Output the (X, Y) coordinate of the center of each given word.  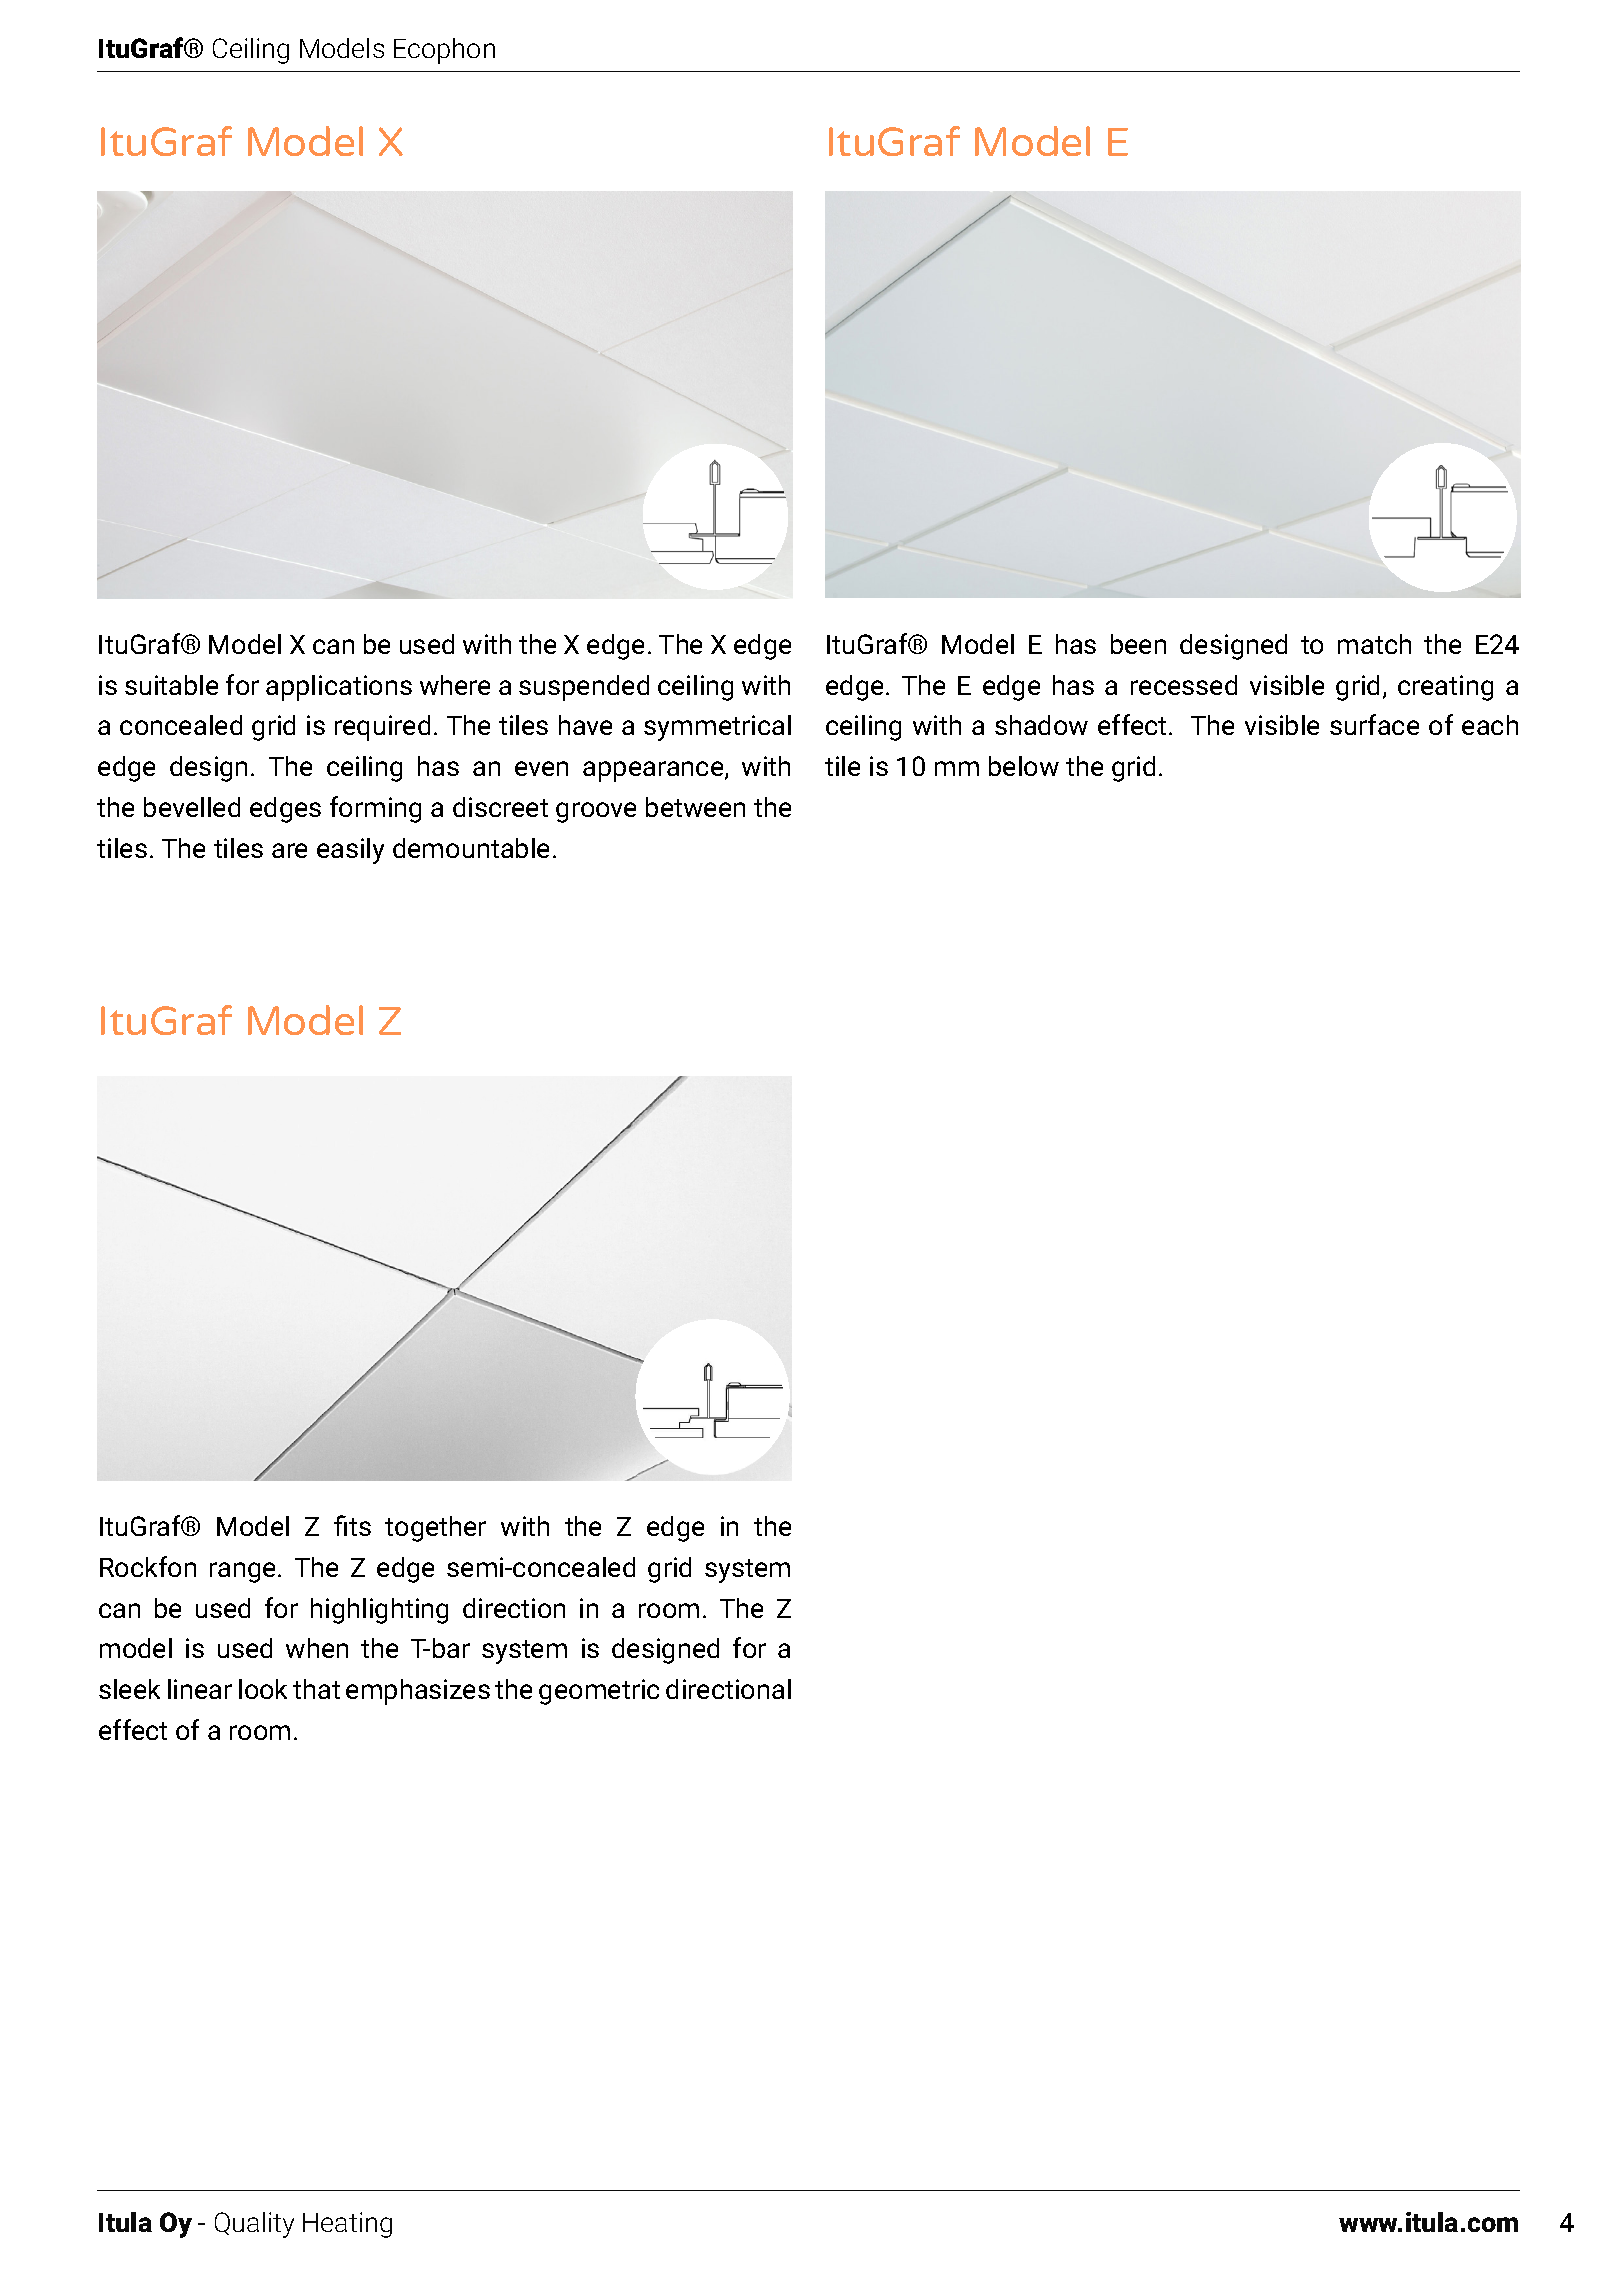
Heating (347, 2225)
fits (352, 1525)
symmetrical (717, 728)
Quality (254, 2225)
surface (1374, 724)
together (435, 1529)
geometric (599, 1692)
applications (339, 688)
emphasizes (418, 1692)
